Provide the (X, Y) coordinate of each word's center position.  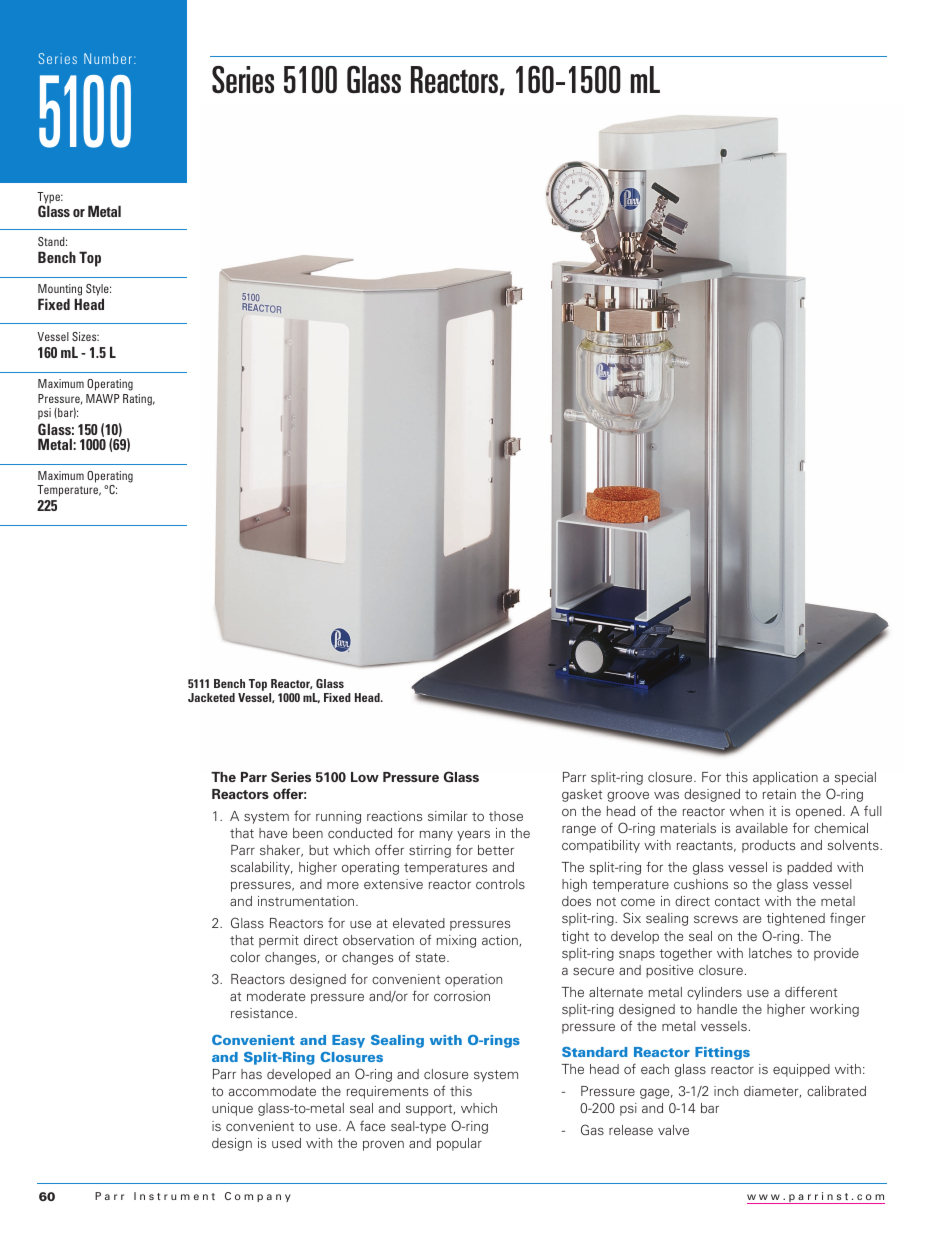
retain (779, 794)
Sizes (85, 336)
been (308, 833)
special (855, 778)
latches (770, 953)
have (273, 833)
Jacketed (211, 697)
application (785, 778)
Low (365, 777)
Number (108, 58)
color (245, 957)
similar (448, 816)
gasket (582, 795)
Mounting (60, 290)
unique (232, 1109)
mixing (456, 941)
